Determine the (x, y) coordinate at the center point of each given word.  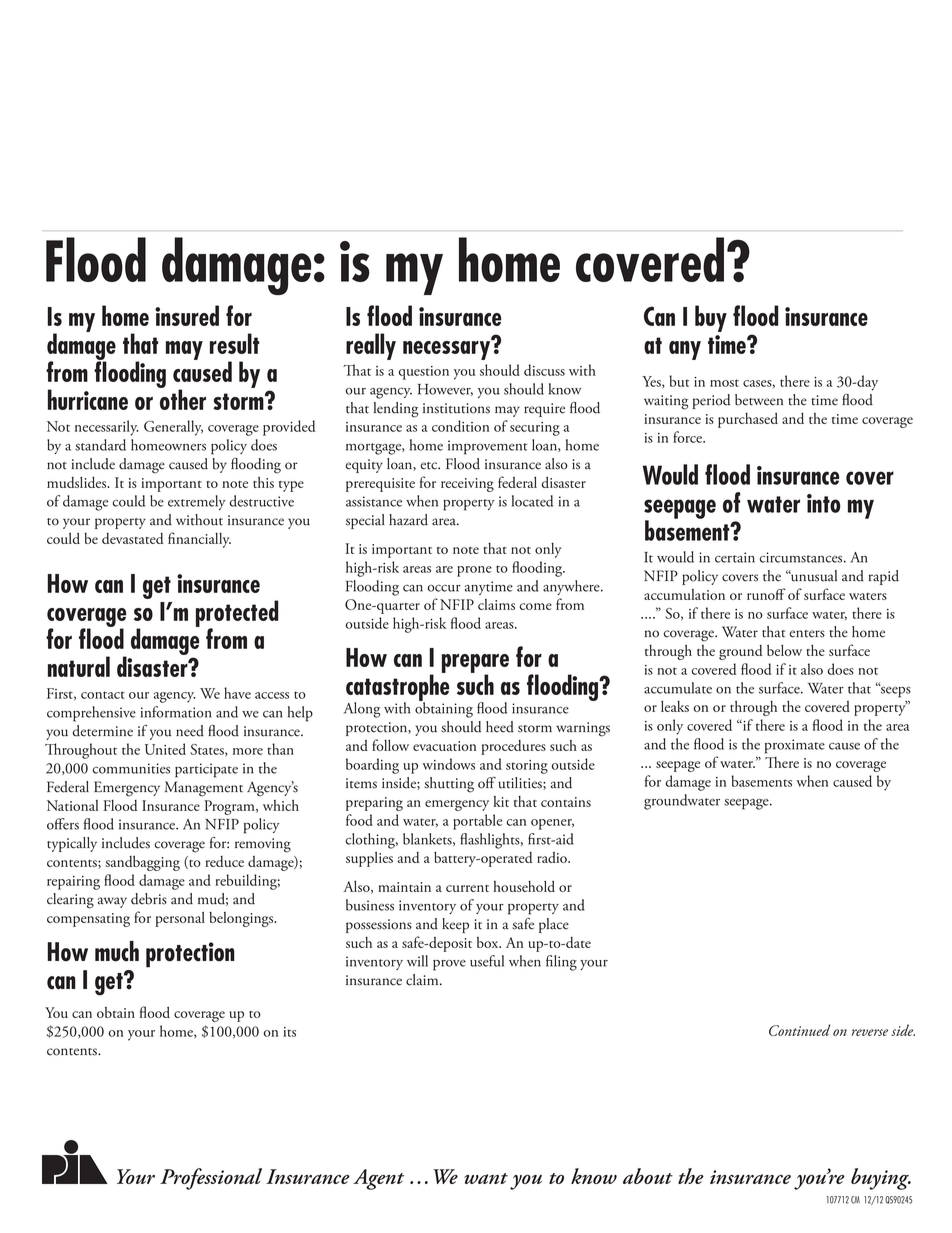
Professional (211, 1179)
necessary (448, 349)
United (165, 749)
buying (881, 1179)
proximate (795, 746)
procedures (513, 747)
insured (187, 315)
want (486, 1178)
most (724, 383)
